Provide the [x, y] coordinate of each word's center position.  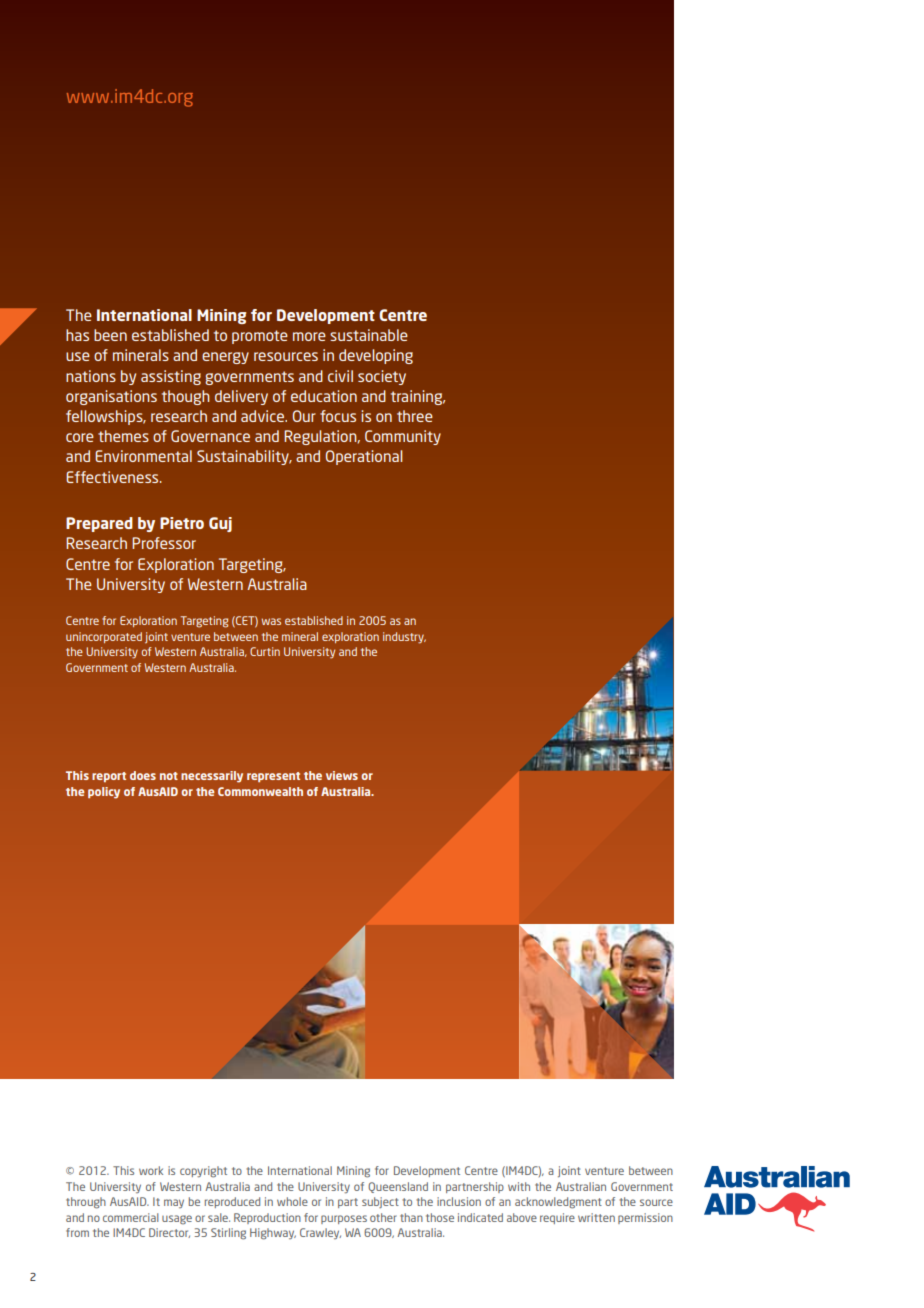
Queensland [398, 1187]
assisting [171, 377]
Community [403, 437]
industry [404, 638]
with [519, 1186]
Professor [164, 543]
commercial [131, 1217]
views [342, 775]
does [143, 775]
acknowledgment [558, 1203]
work [151, 1170]
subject [380, 1202]
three [415, 416]
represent [273, 777]
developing [376, 356]
